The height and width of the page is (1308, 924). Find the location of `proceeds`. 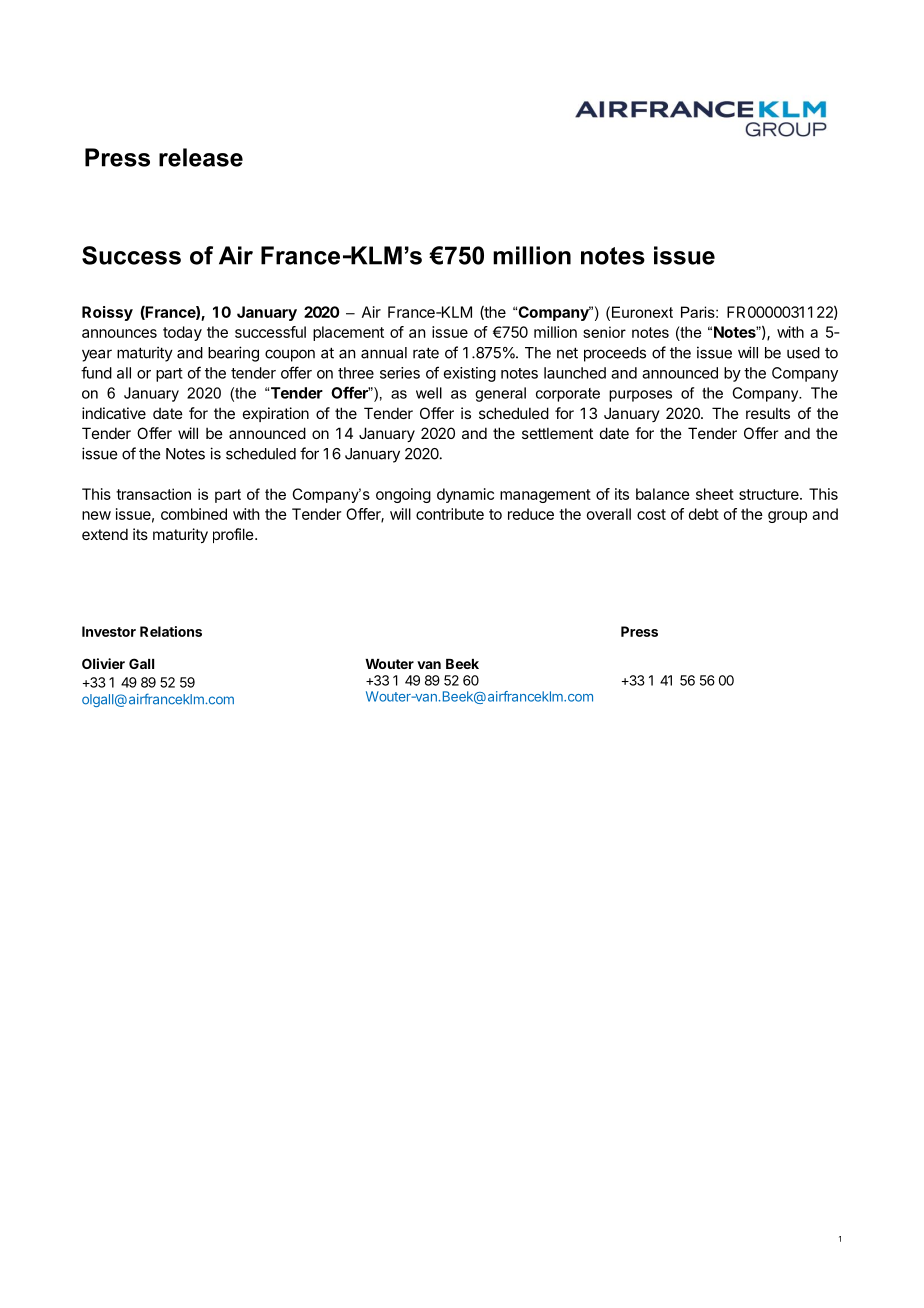

proceeds is located at coordinates (615, 354).
